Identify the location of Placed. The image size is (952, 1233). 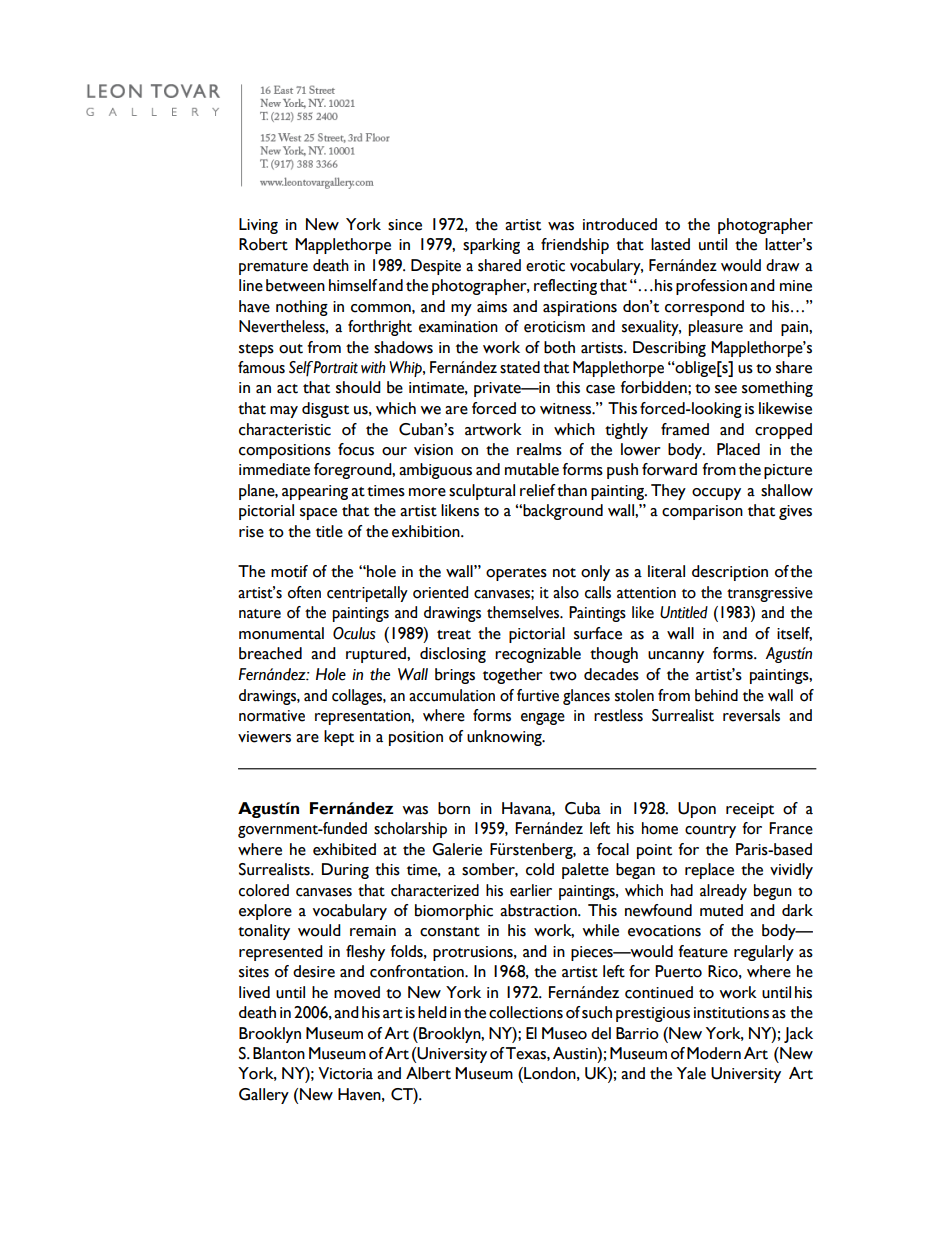
(738, 449).
